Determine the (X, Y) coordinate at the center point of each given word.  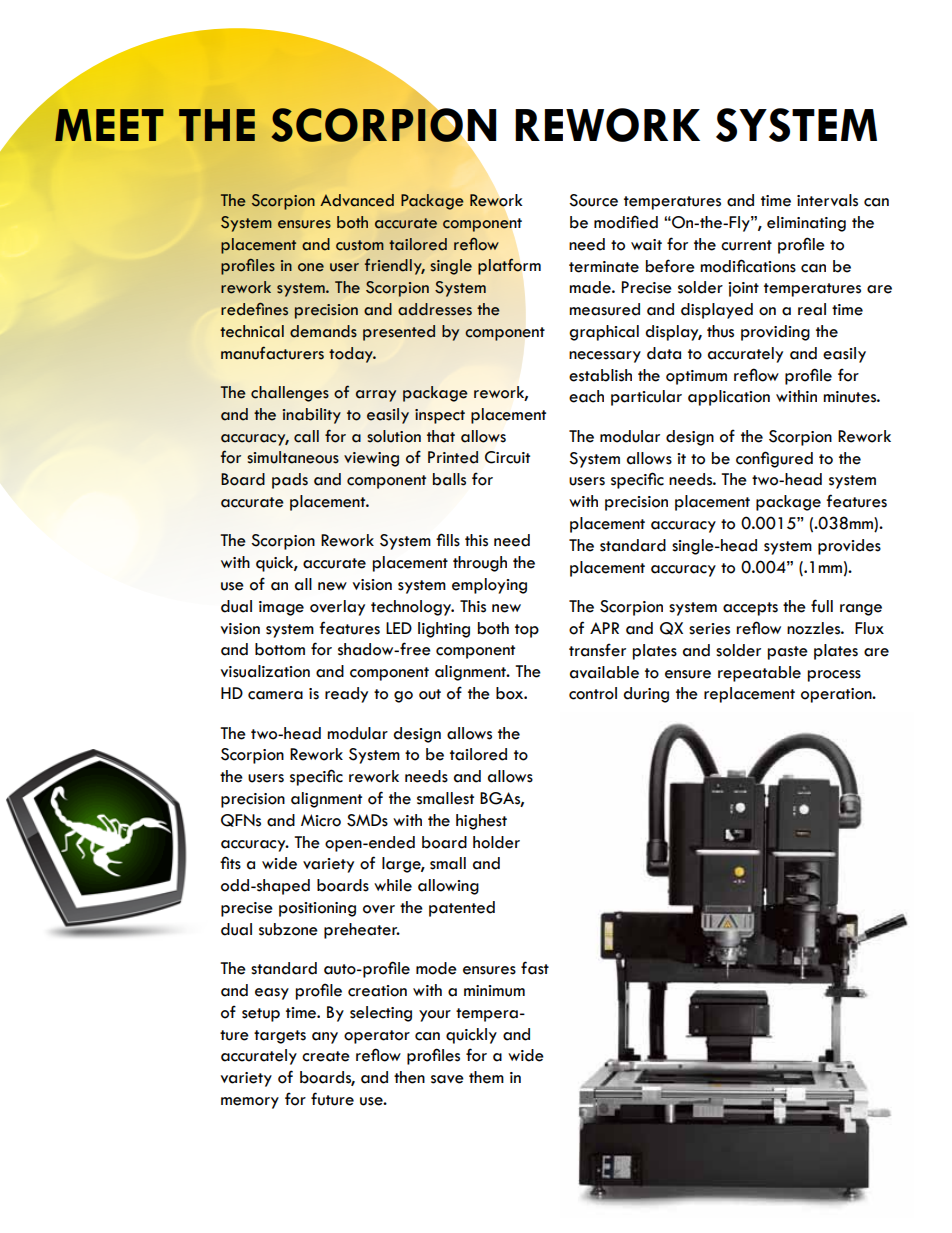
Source (593, 200)
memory (250, 1103)
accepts (750, 609)
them (486, 1077)
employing (489, 586)
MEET (109, 125)
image (281, 608)
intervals (827, 200)
